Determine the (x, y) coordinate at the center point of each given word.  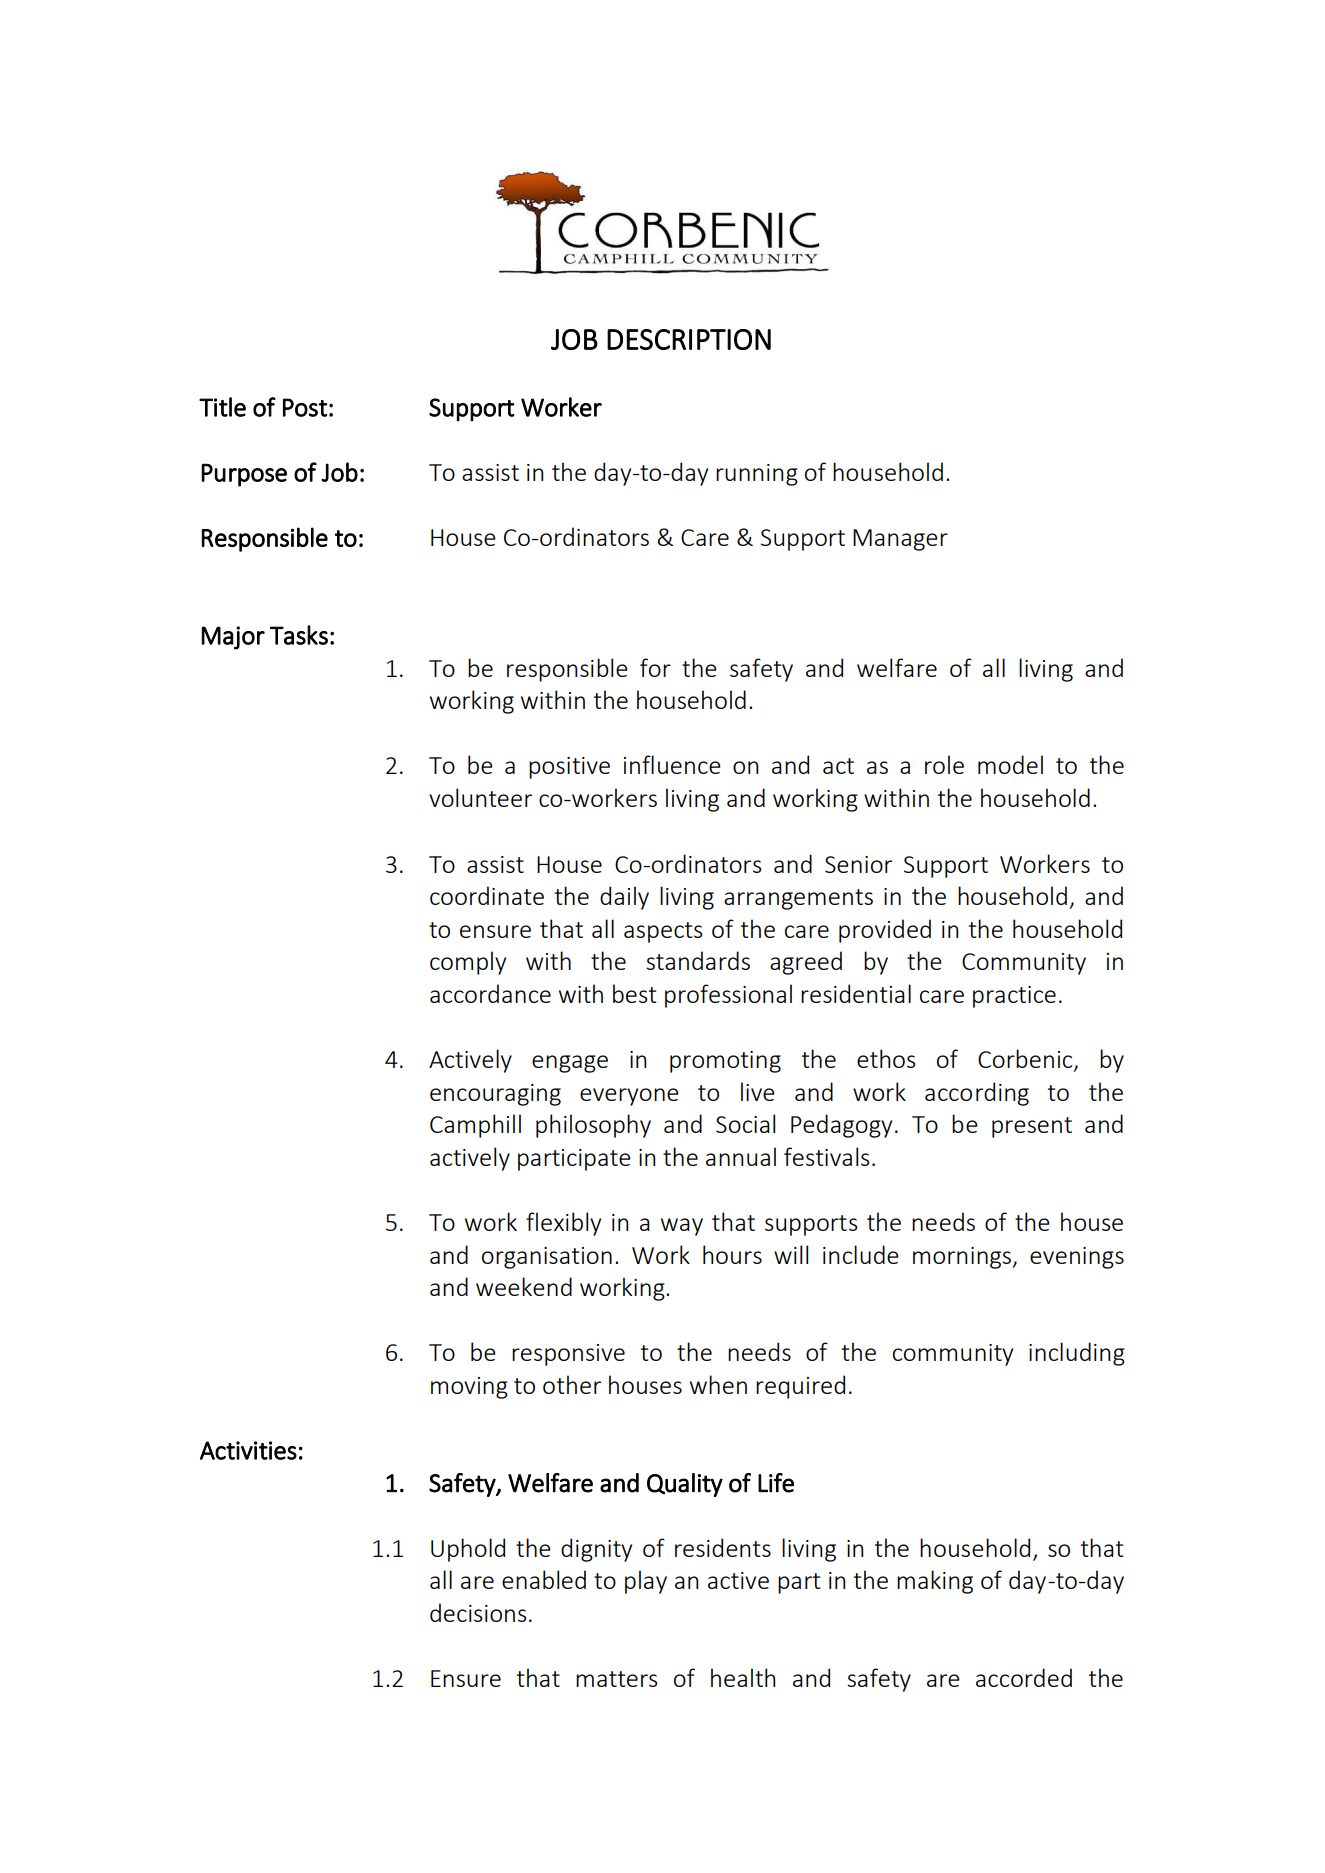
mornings (963, 1258)
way (682, 1227)
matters (617, 1679)
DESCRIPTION (689, 339)
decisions (478, 1612)
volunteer (480, 797)
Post (305, 407)
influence (672, 764)
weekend (524, 1286)
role (944, 764)
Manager (900, 540)
